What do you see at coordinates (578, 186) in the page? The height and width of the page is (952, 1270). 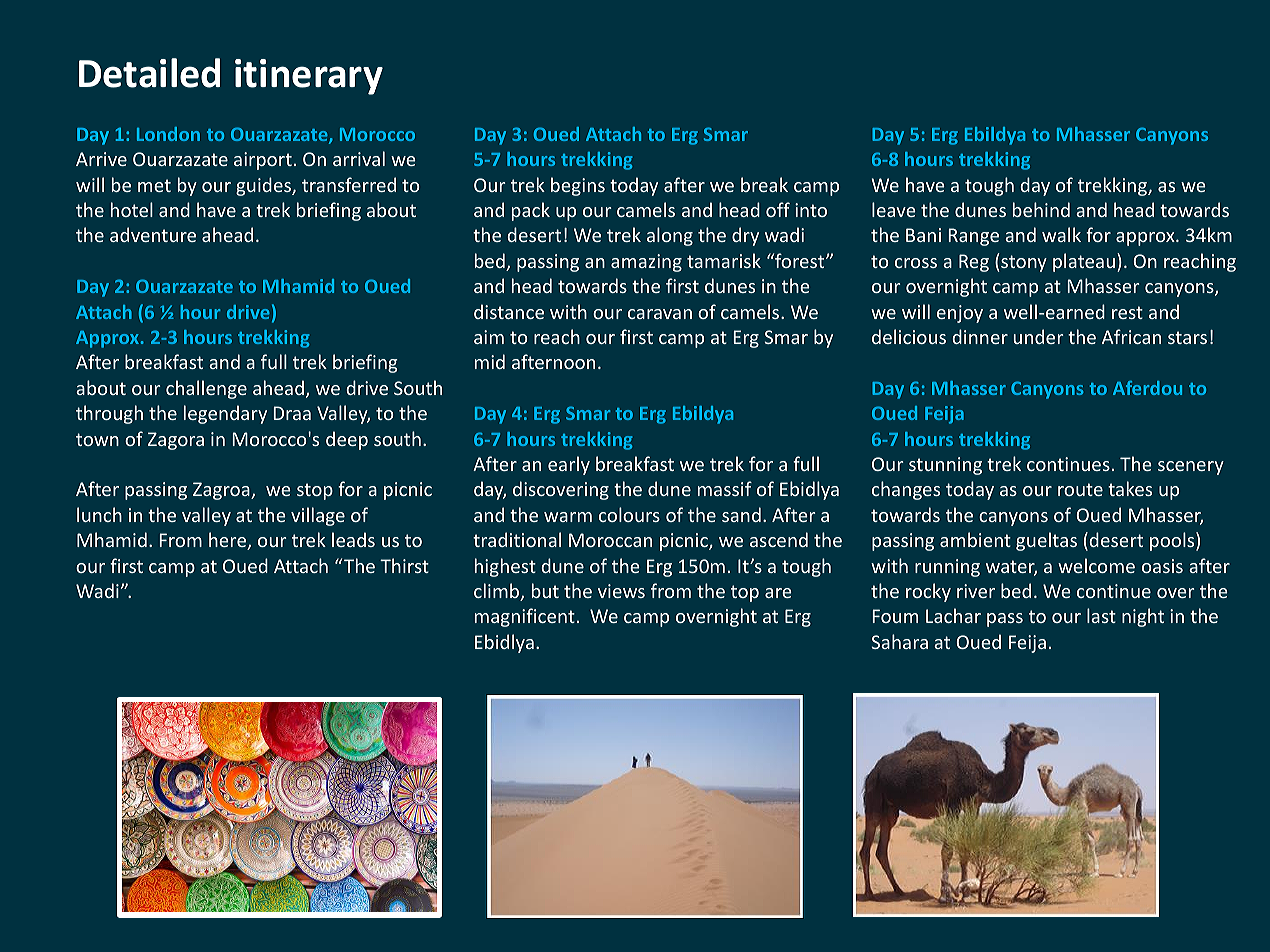 I see `begins` at bounding box center [578, 186].
